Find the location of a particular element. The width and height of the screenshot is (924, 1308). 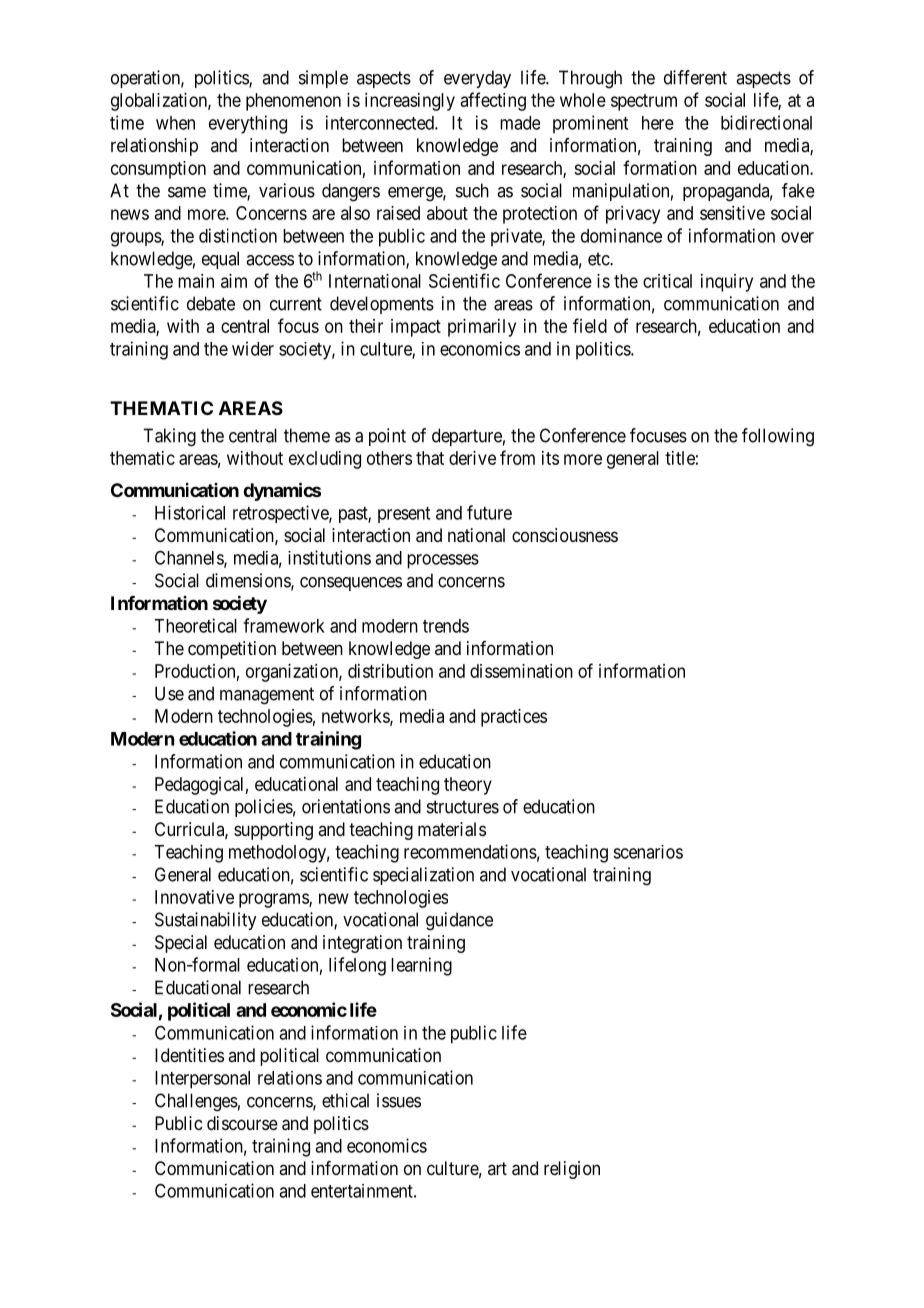

practices is located at coordinates (514, 718).
